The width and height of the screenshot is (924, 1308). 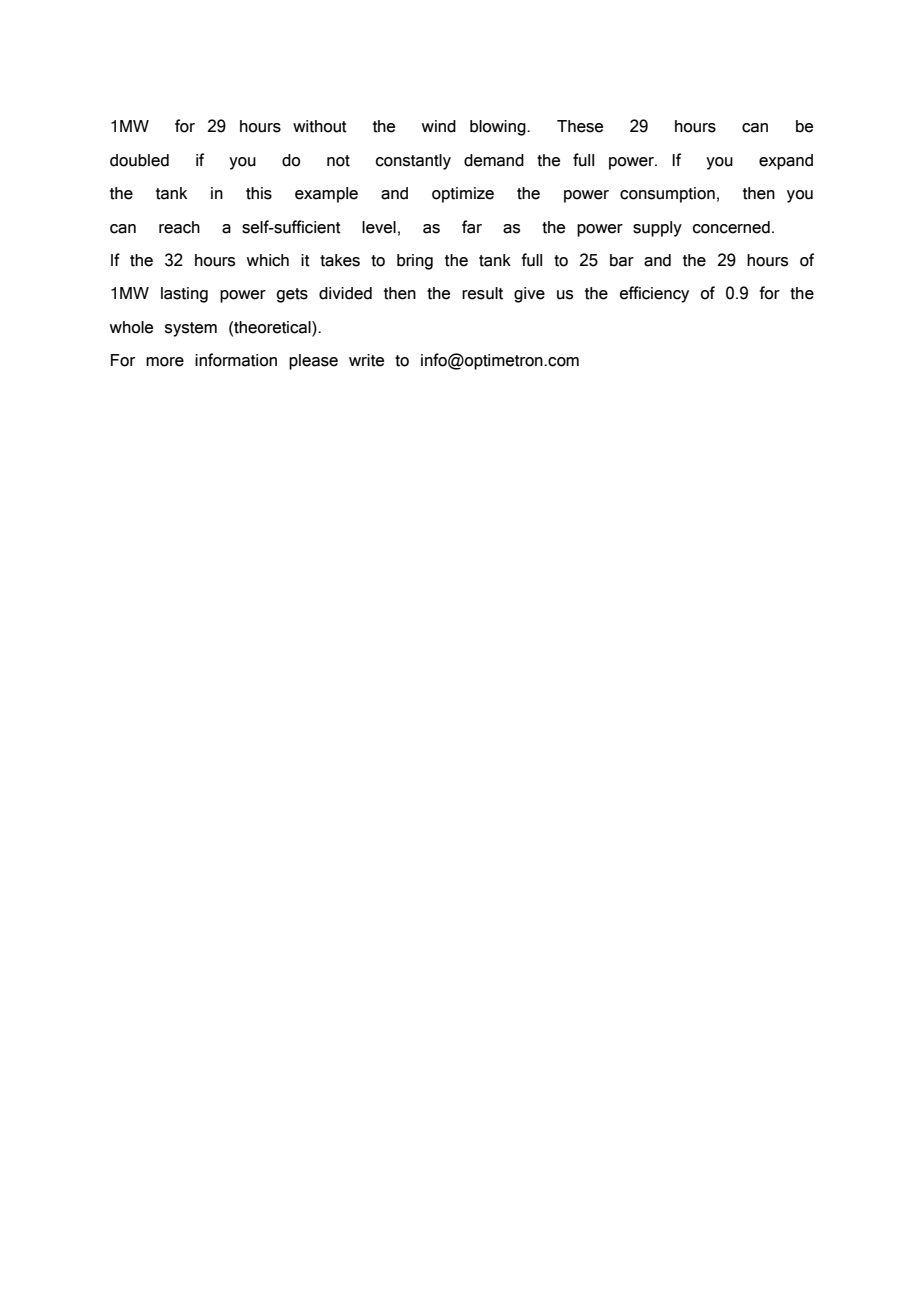 What do you see at coordinates (654, 294) in the screenshot?
I see `efficiency` at bounding box center [654, 294].
